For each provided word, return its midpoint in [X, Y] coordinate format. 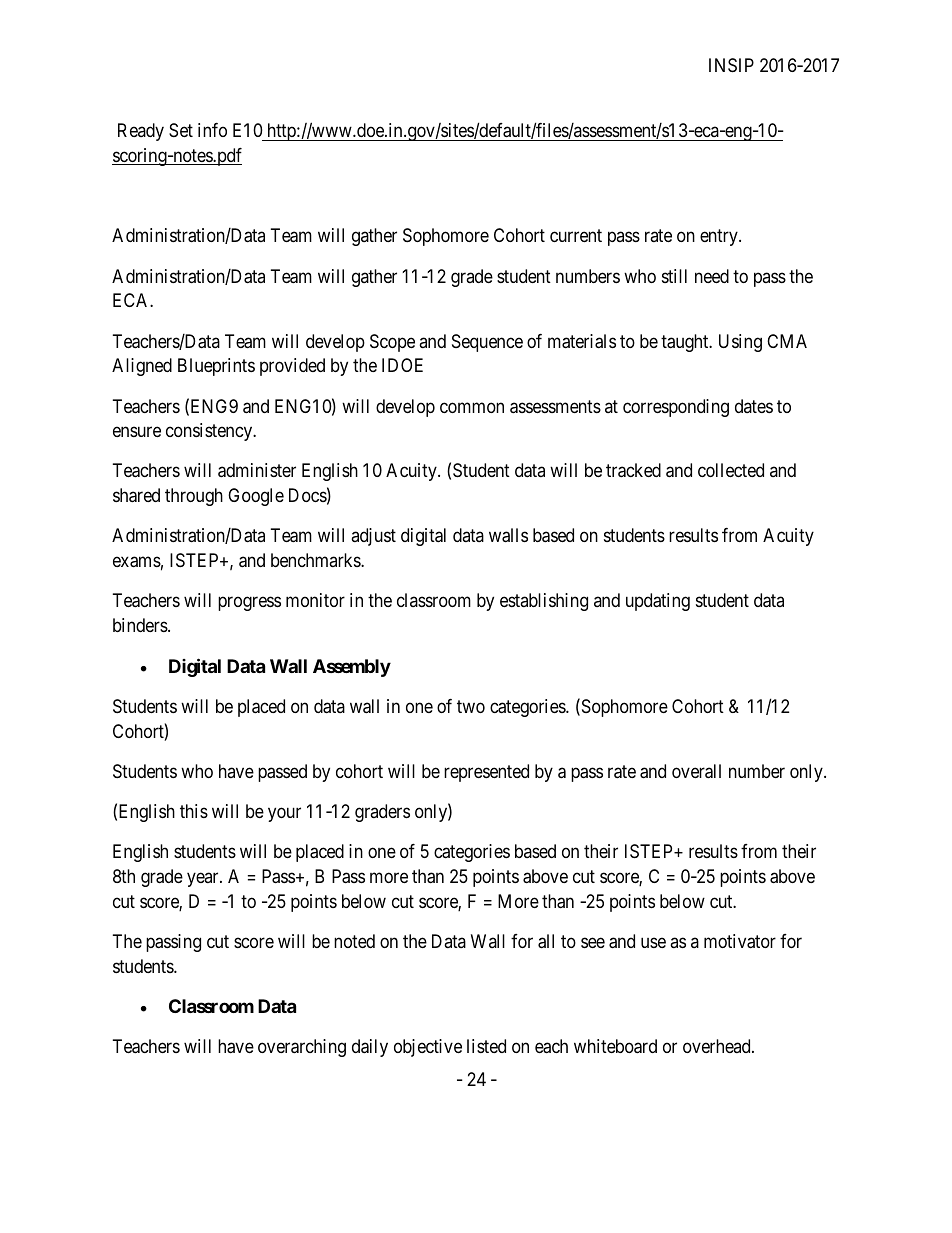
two [471, 706]
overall [696, 771]
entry [720, 237]
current [576, 235]
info [212, 130]
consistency [210, 432]
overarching [302, 1048]
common [472, 407]
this [194, 811]
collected [731, 470]
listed [486, 1046]
